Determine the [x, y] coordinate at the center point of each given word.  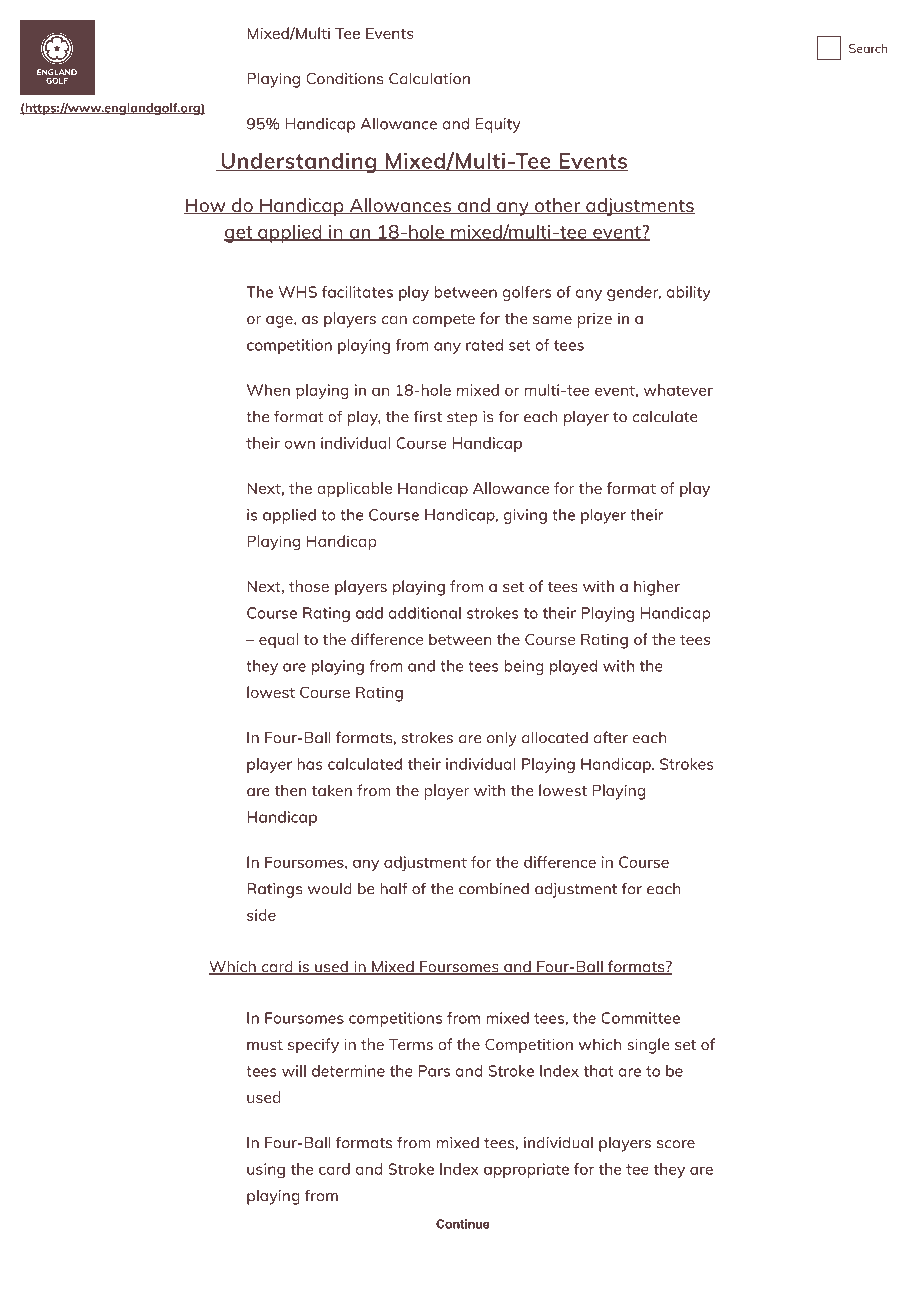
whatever [678, 390]
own [299, 444]
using [266, 1170]
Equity [498, 125]
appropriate [526, 1170]
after [611, 737]
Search [868, 48]
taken [332, 790]
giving [525, 516]
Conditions [344, 78]
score [676, 1144]
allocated [555, 737]
